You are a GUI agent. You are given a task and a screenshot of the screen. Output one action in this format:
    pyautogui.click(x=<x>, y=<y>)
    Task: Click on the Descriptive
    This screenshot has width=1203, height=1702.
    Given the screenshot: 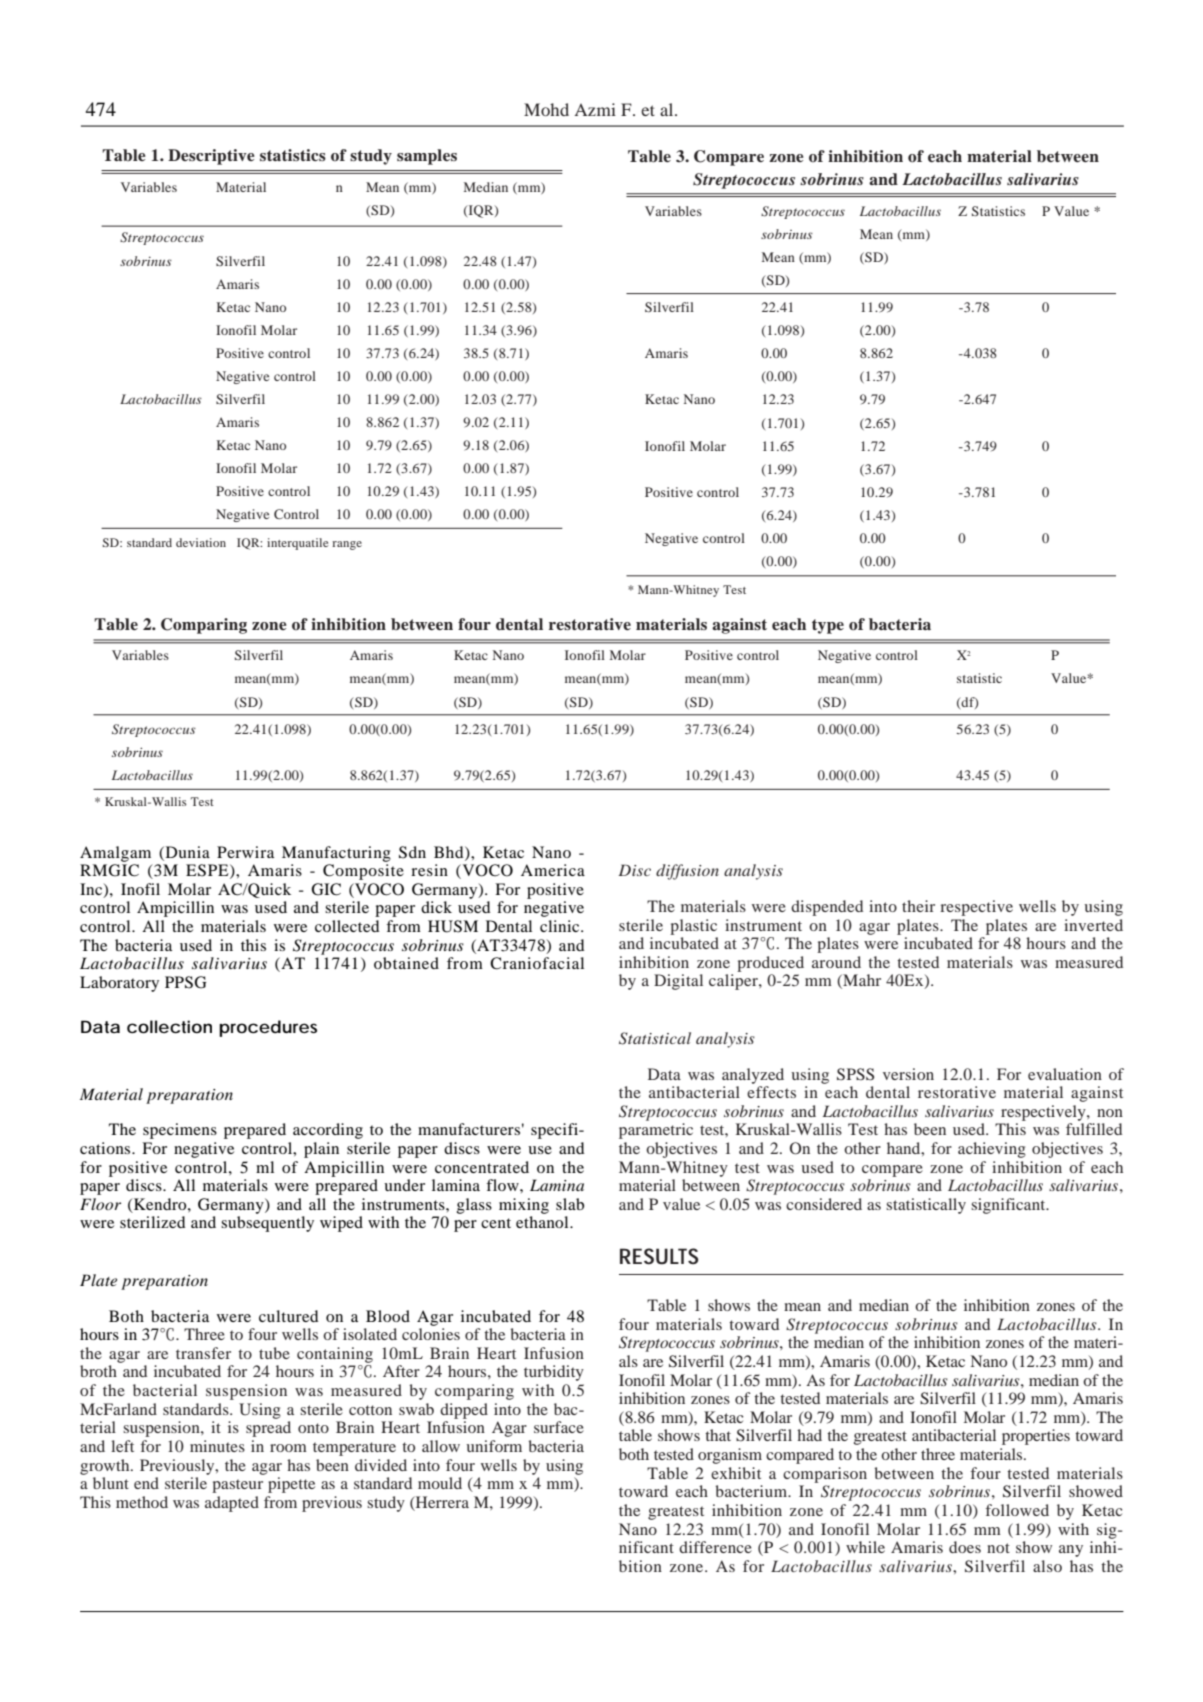 What is the action you would take?
    pyautogui.click(x=211, y=157)
